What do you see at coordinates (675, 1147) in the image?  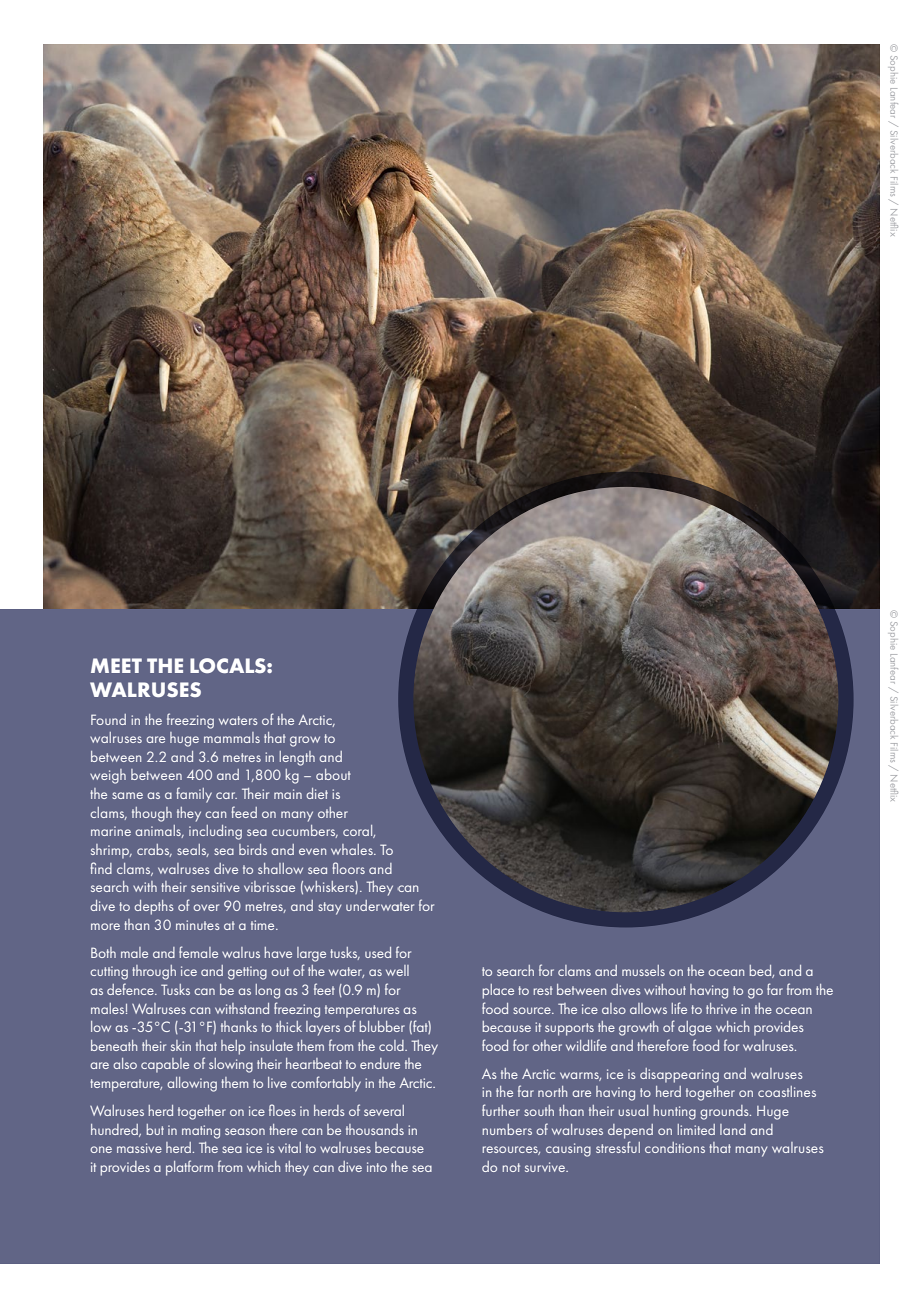 I see `conditions` at bounding box center [675, 1147].
